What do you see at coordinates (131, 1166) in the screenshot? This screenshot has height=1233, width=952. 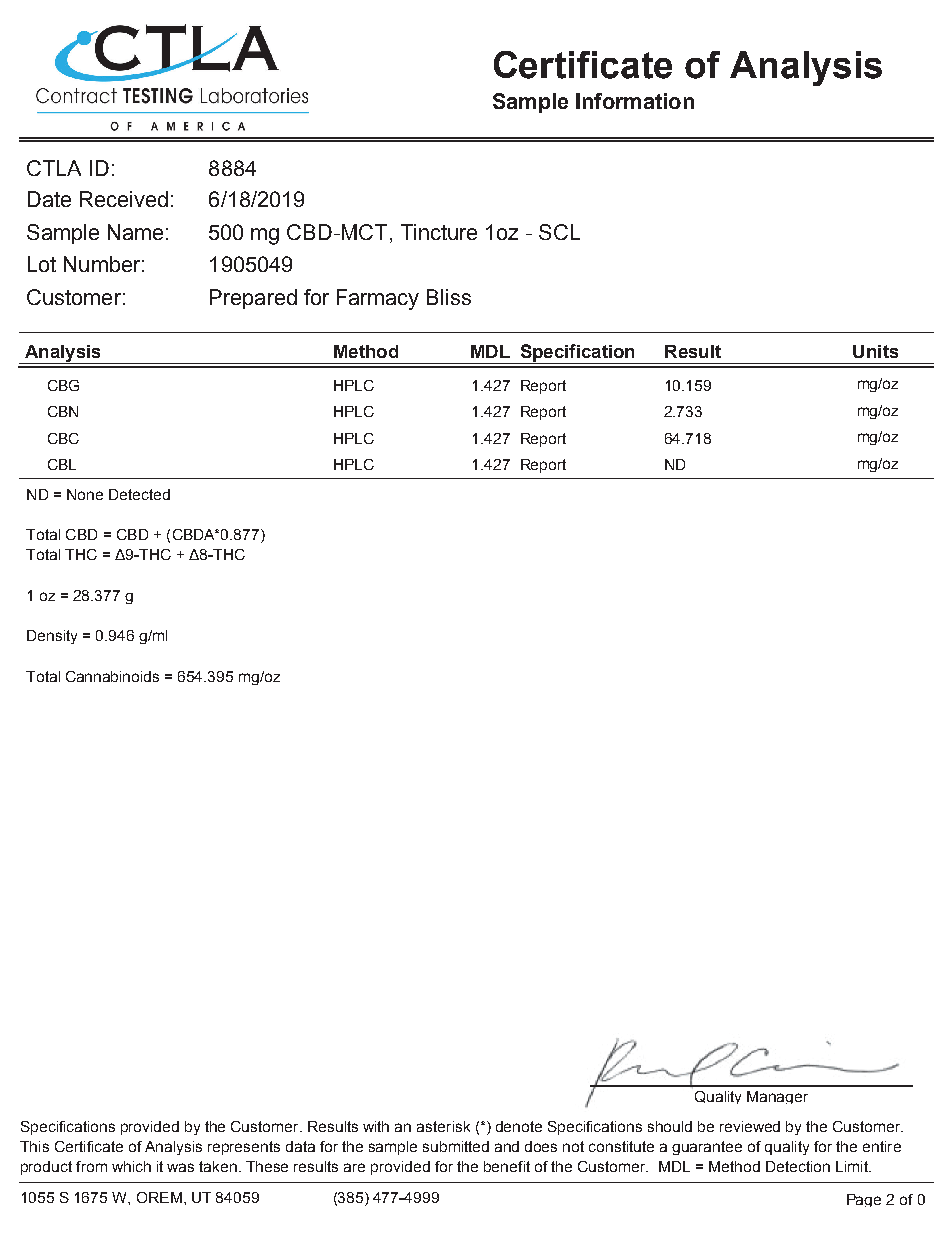 I see `which` at bounding box center [131, 1166].
